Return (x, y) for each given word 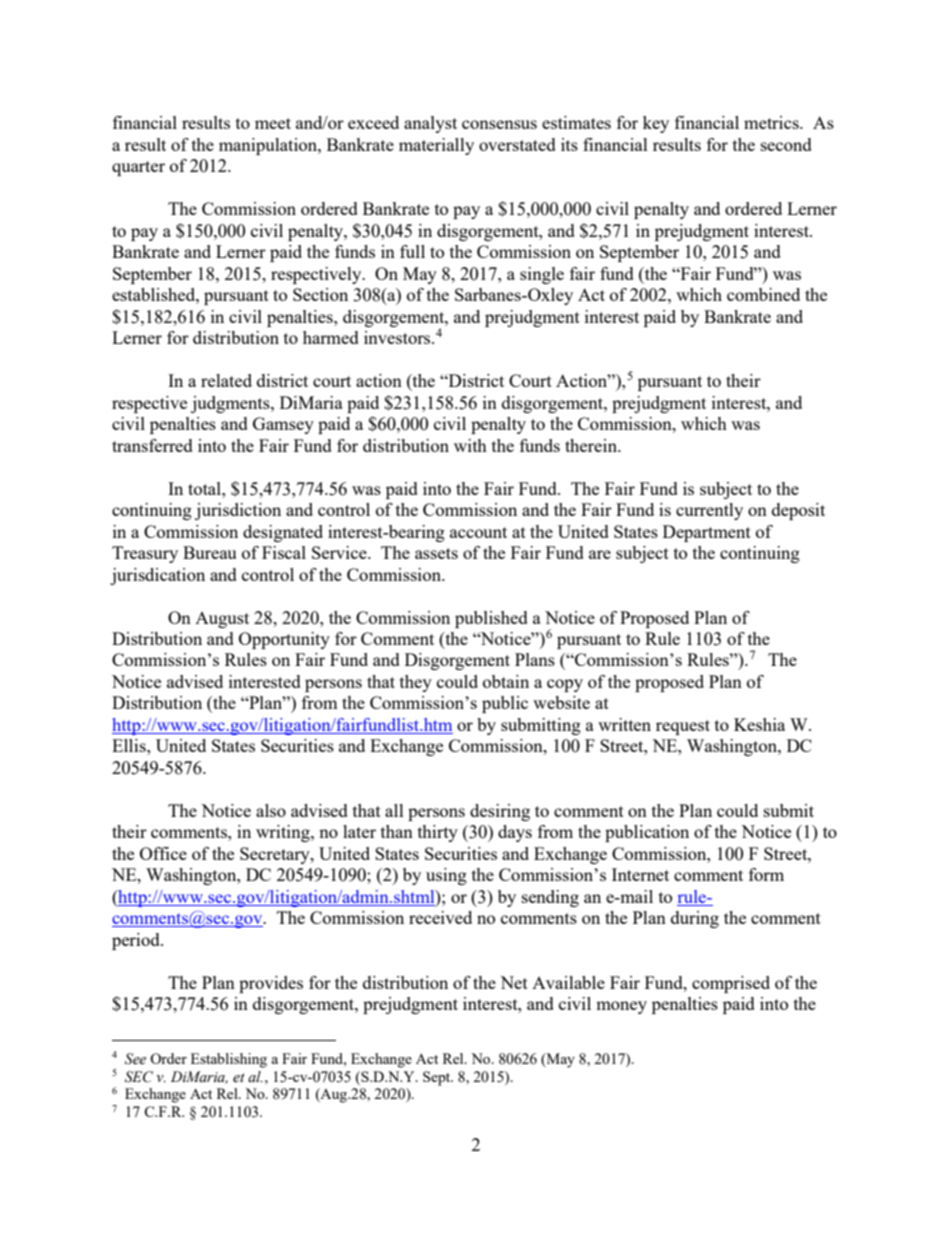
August (222, 620)
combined (763, 294)
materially (436, 146)
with (470, 445)
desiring (500, 812)
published (491, 619)
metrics (772, 122)
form (766, 874)
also (271, 810)
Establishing (229, 1060)
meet (273, 123)
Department (707, 533)
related (226, 380)
